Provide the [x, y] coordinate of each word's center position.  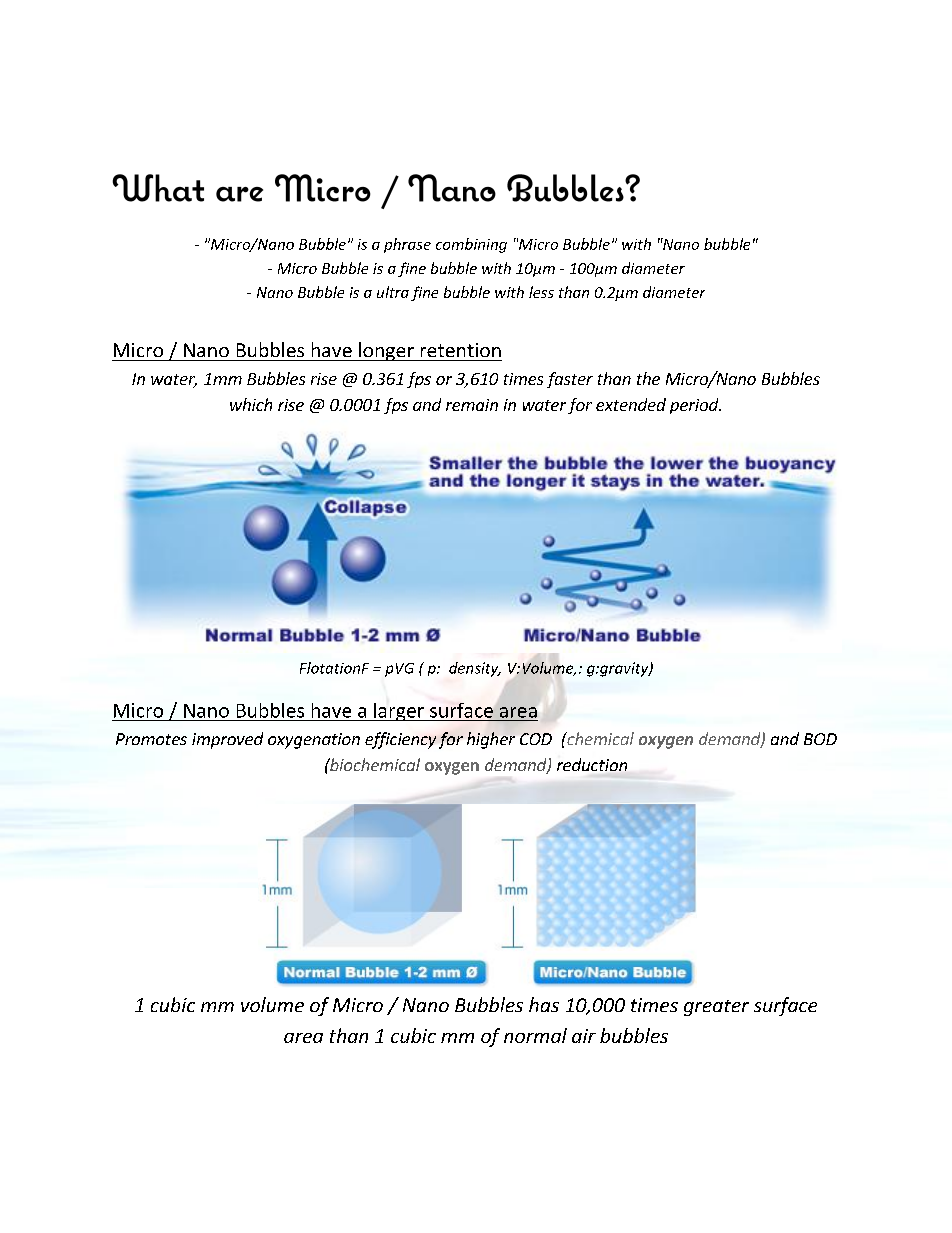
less [541, 292]
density [475, 669]
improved [227, 740]
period [695, 406]
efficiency [400, 740]
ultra [393, 292]
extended [631, 404]
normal [535, 1035]
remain [472, 405]
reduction [592, 764]
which [251, 404]
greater [716, 1008]
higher [491, 740]
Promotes [151, 739]
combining [471, 245]
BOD [820, 739]
